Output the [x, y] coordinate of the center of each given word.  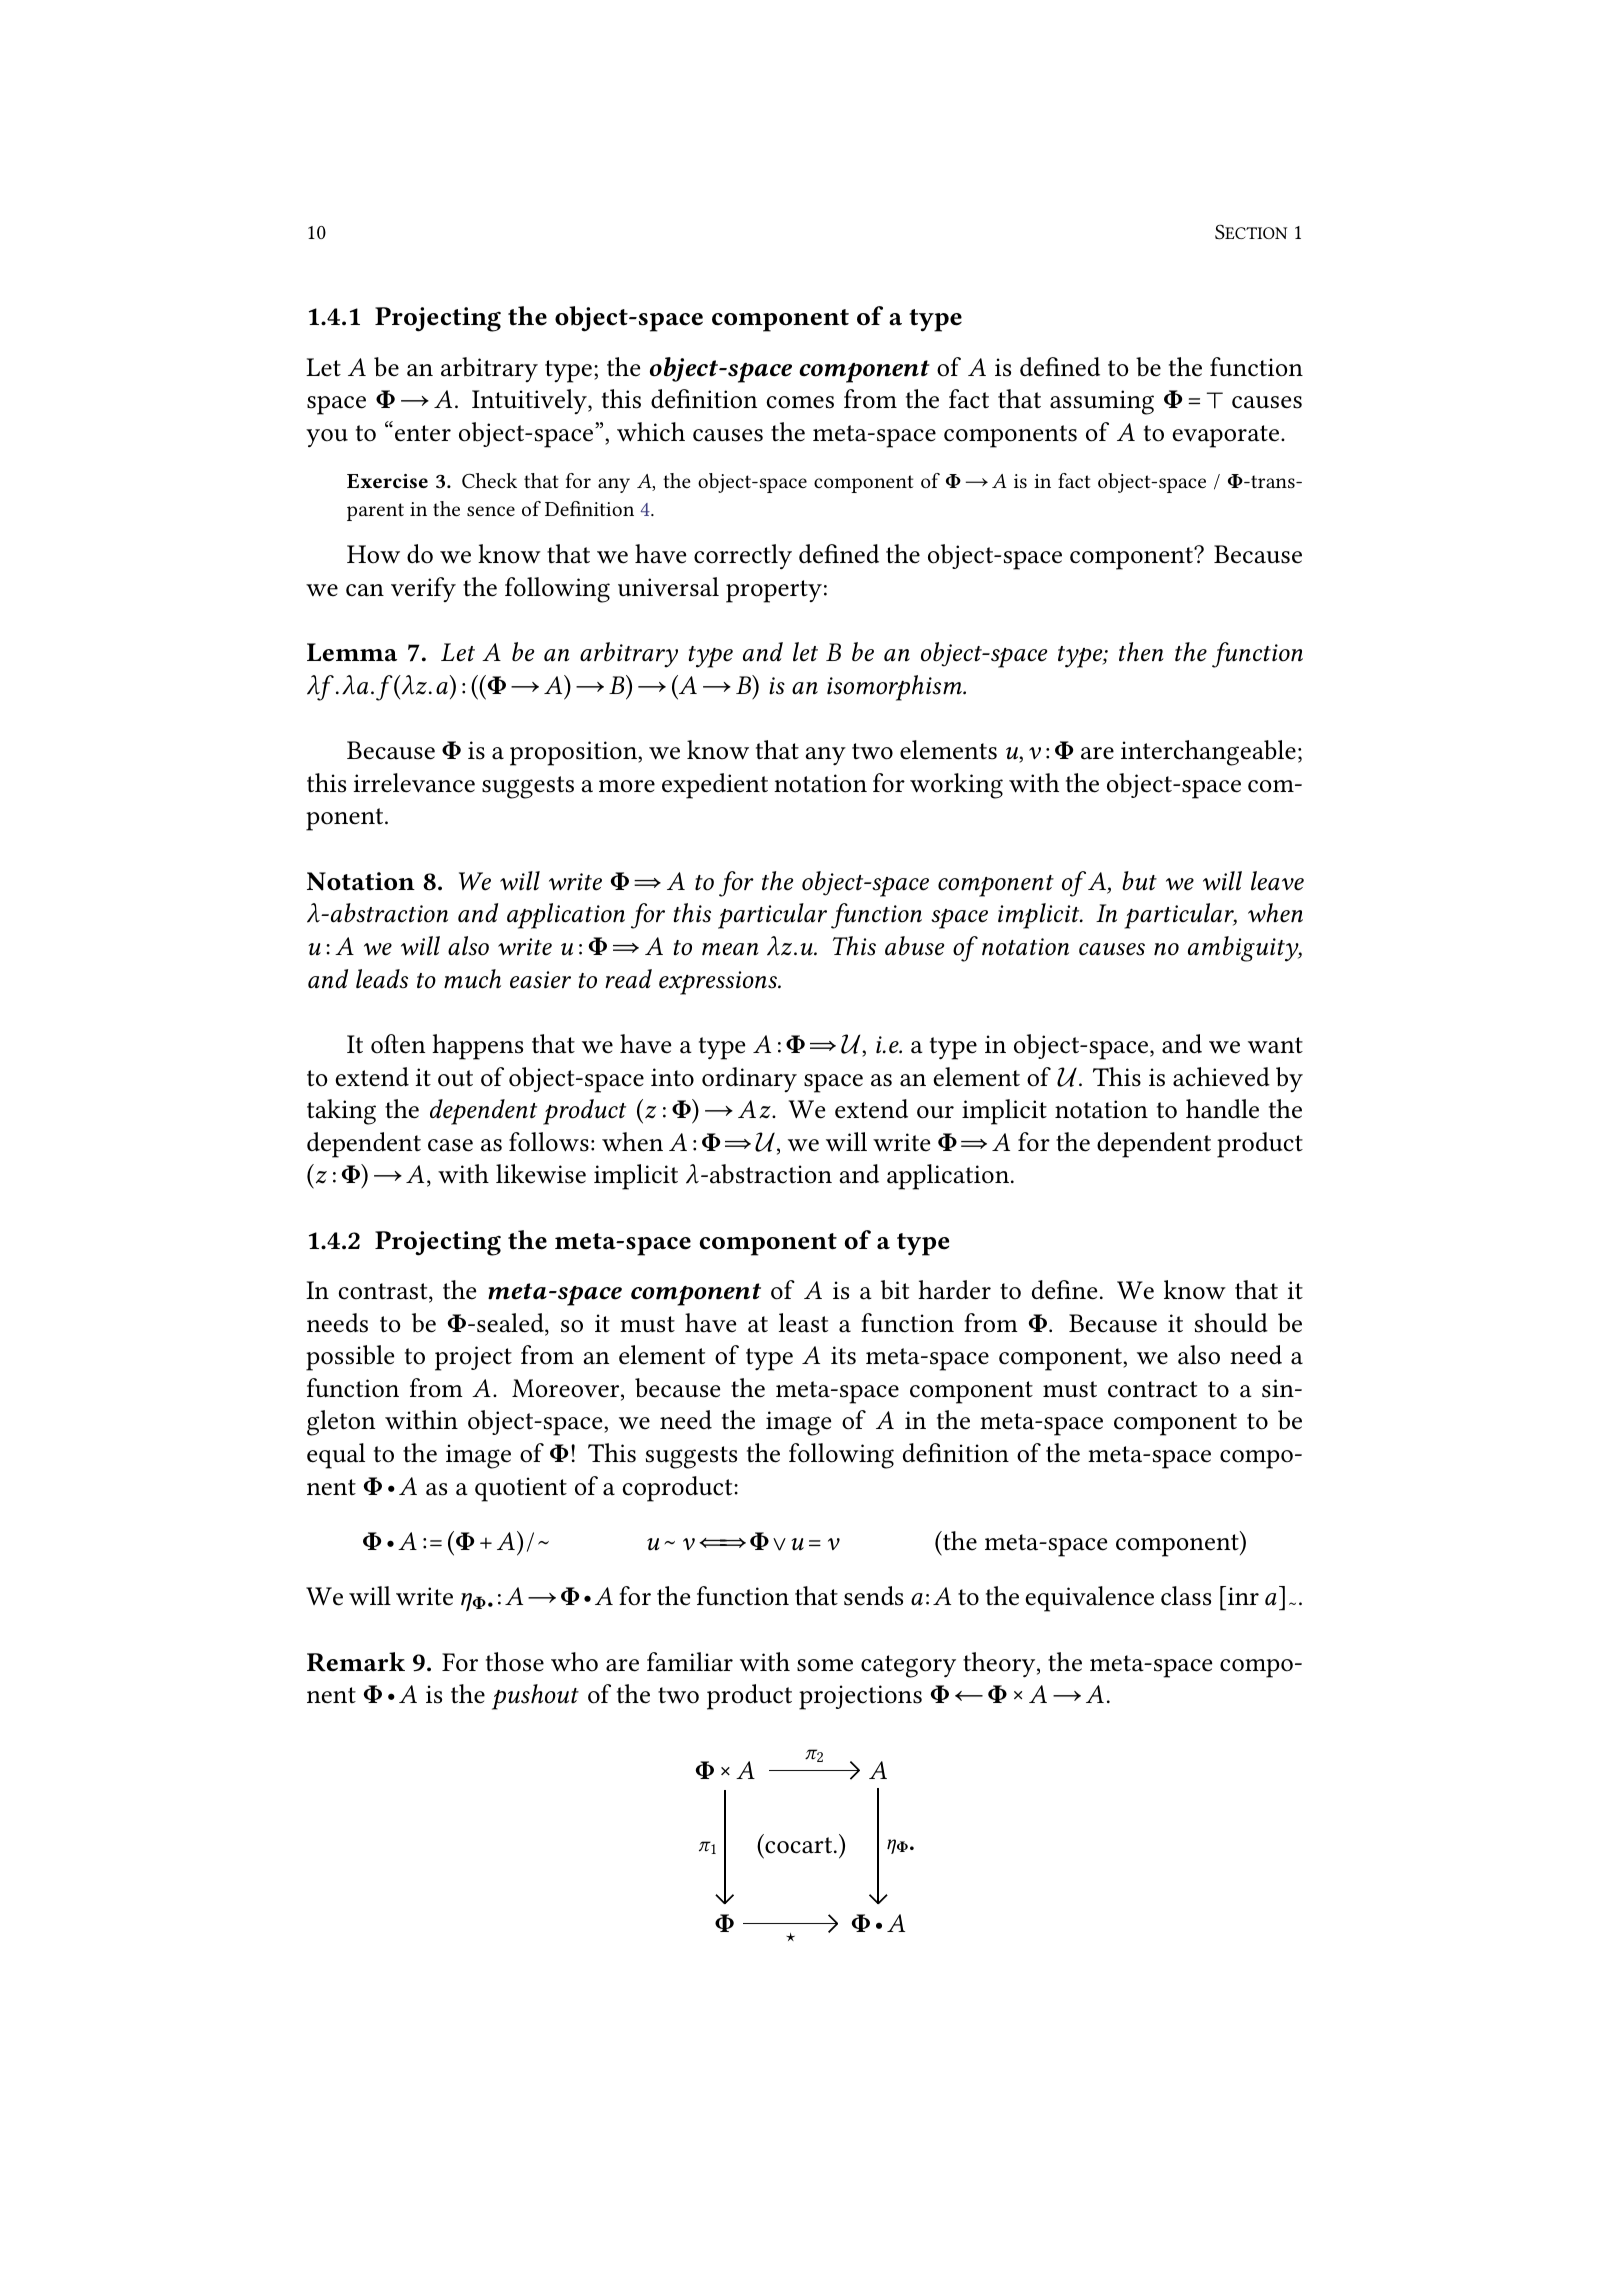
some [825, 1665]
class [1186, 1596]
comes [800, 402]
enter [423, 433]
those [515, 1662]
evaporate [1227, 436]
